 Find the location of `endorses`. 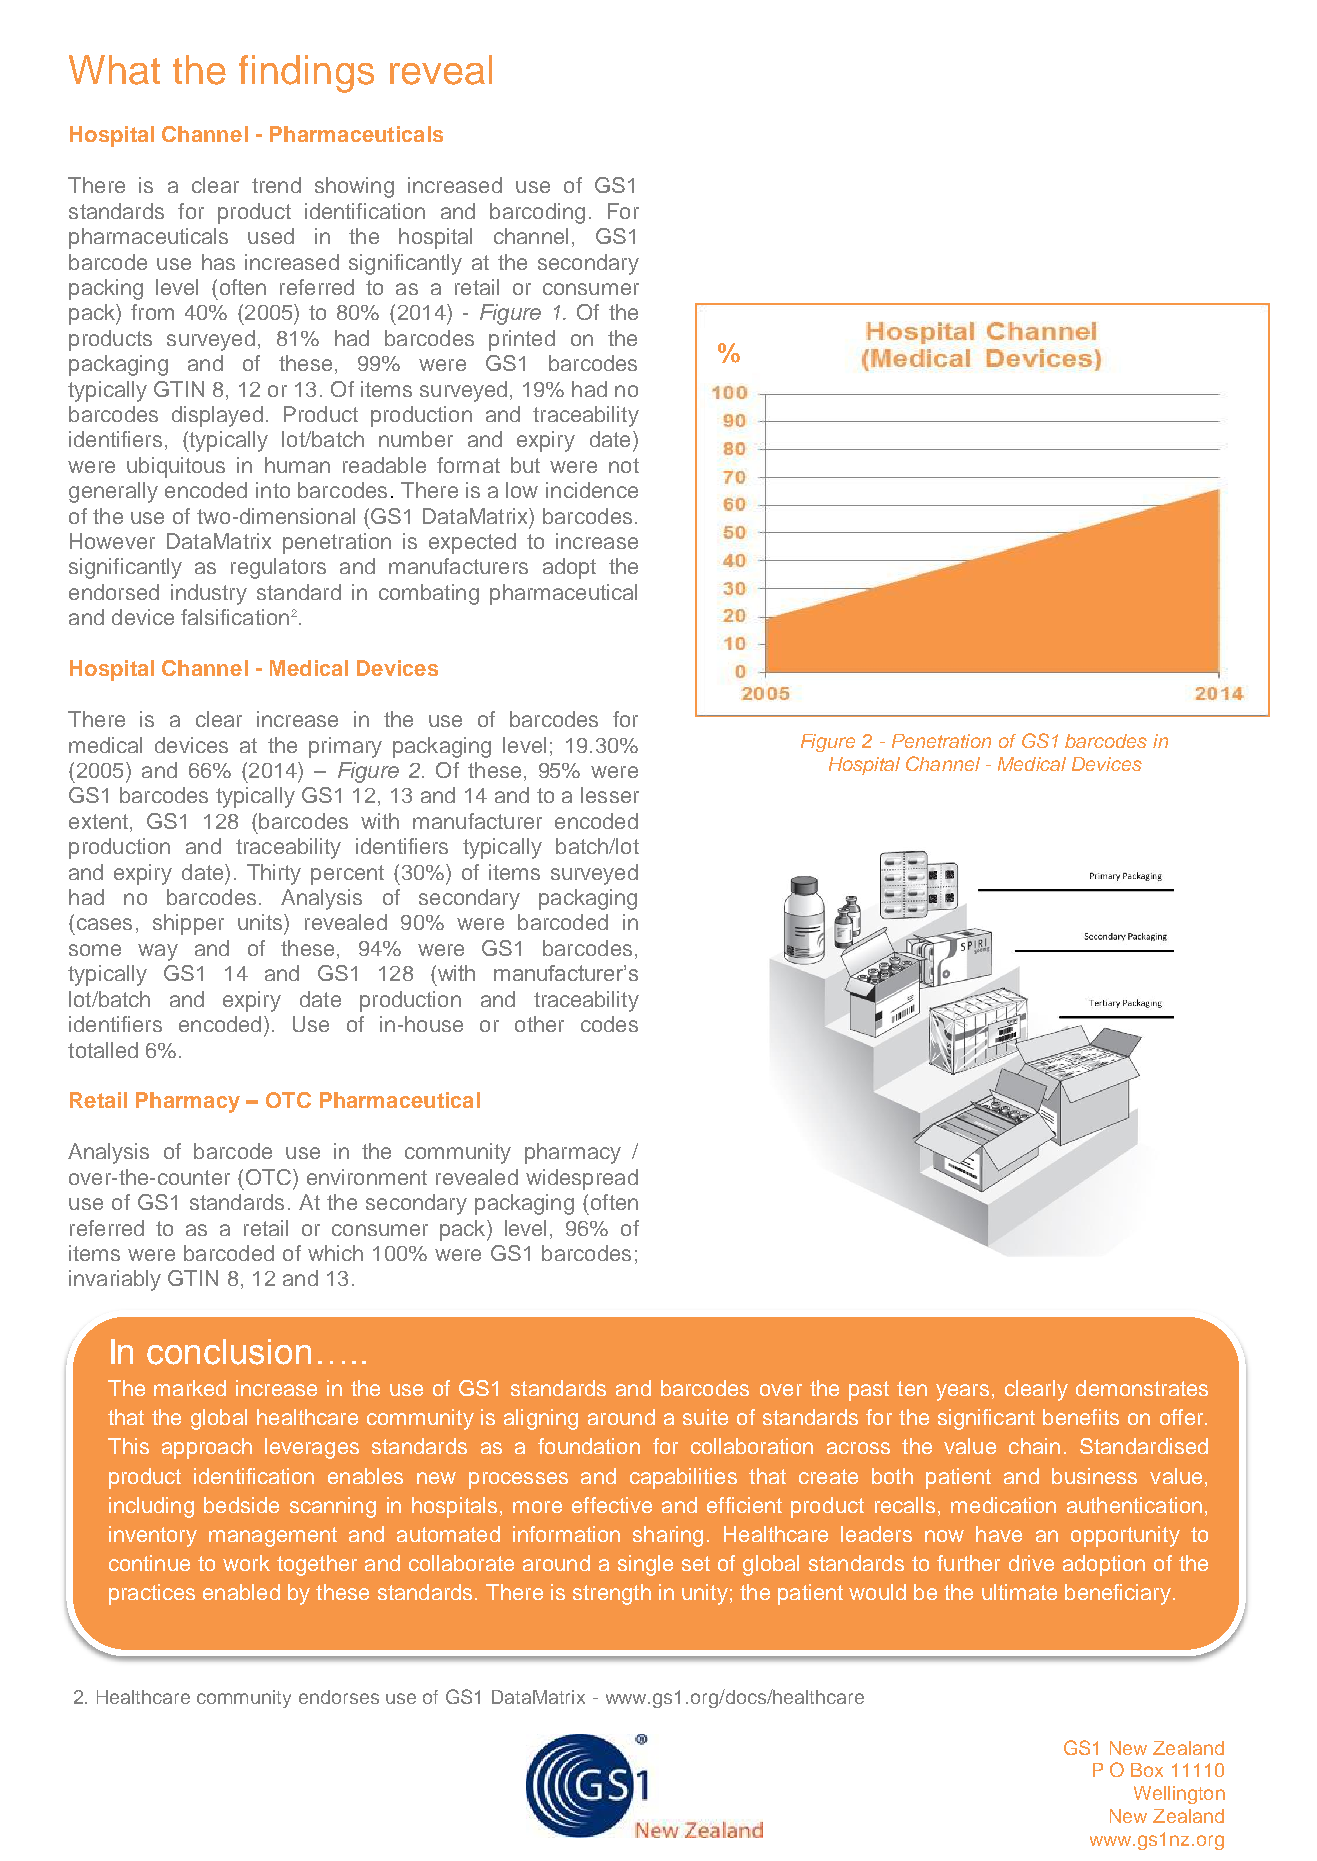

endorses is located at coordinates (339, 1697).
